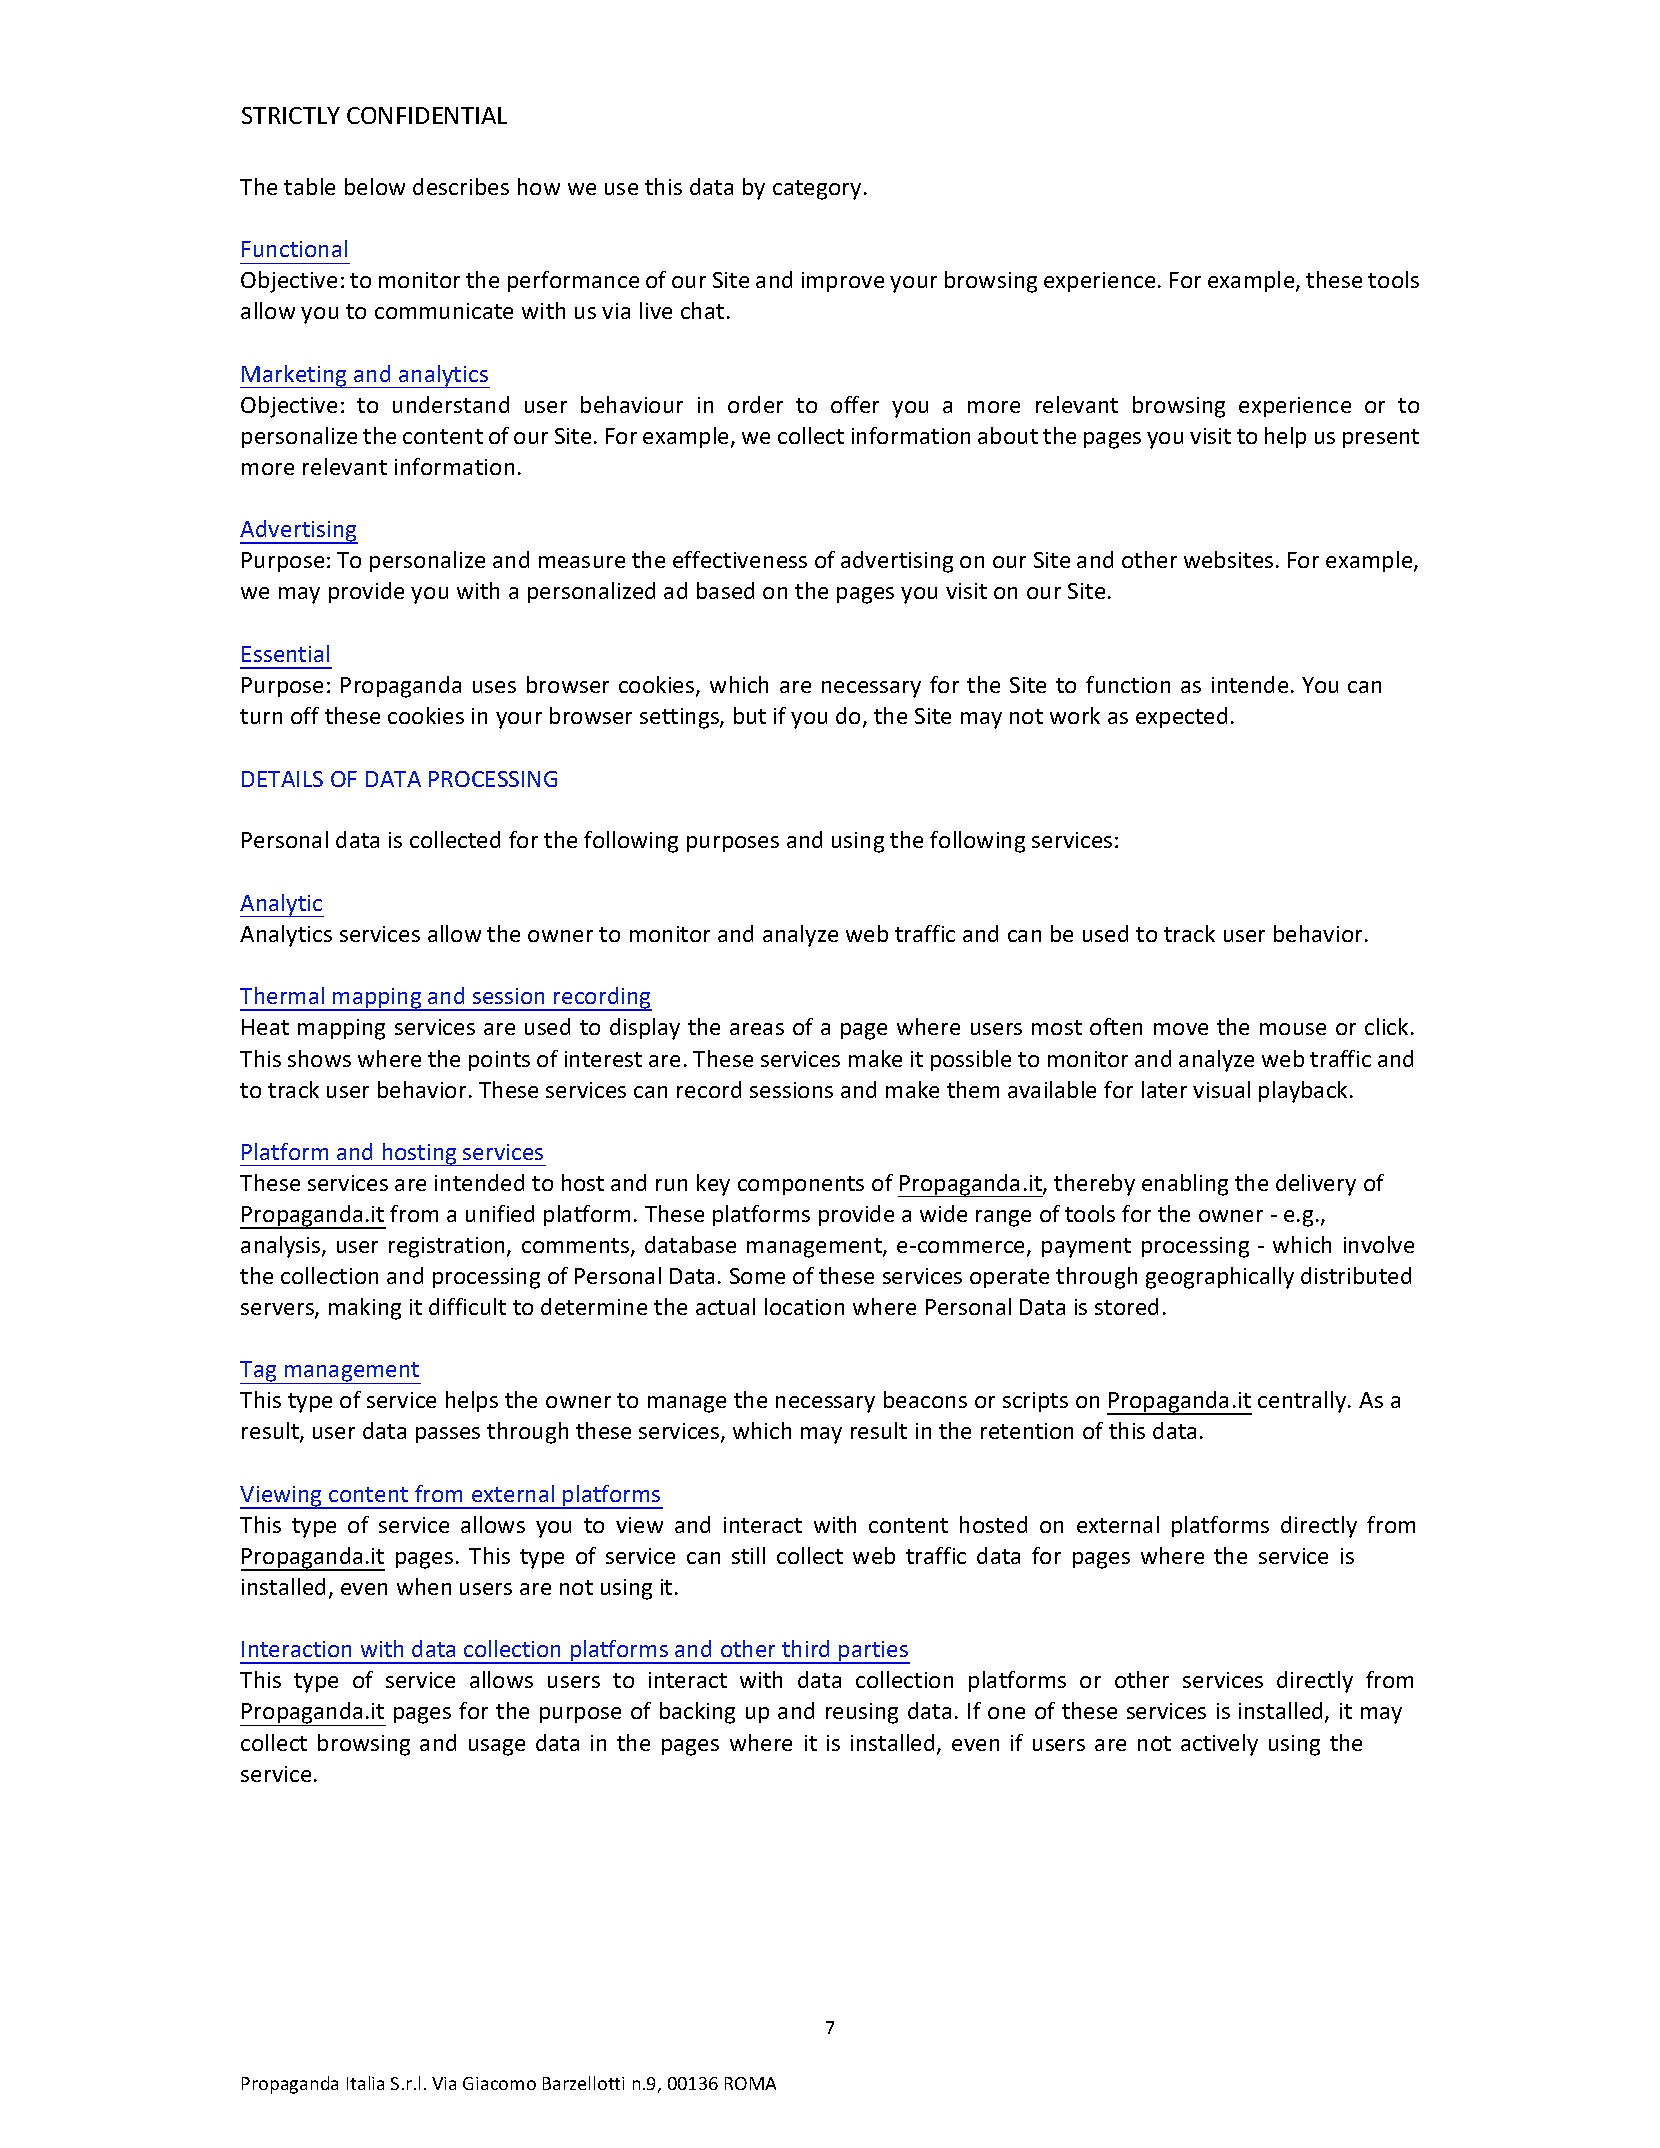  What do you see at coordinates (1221, 1089) in the page?
I see `visual` at bounding box center [1221, 1089].
